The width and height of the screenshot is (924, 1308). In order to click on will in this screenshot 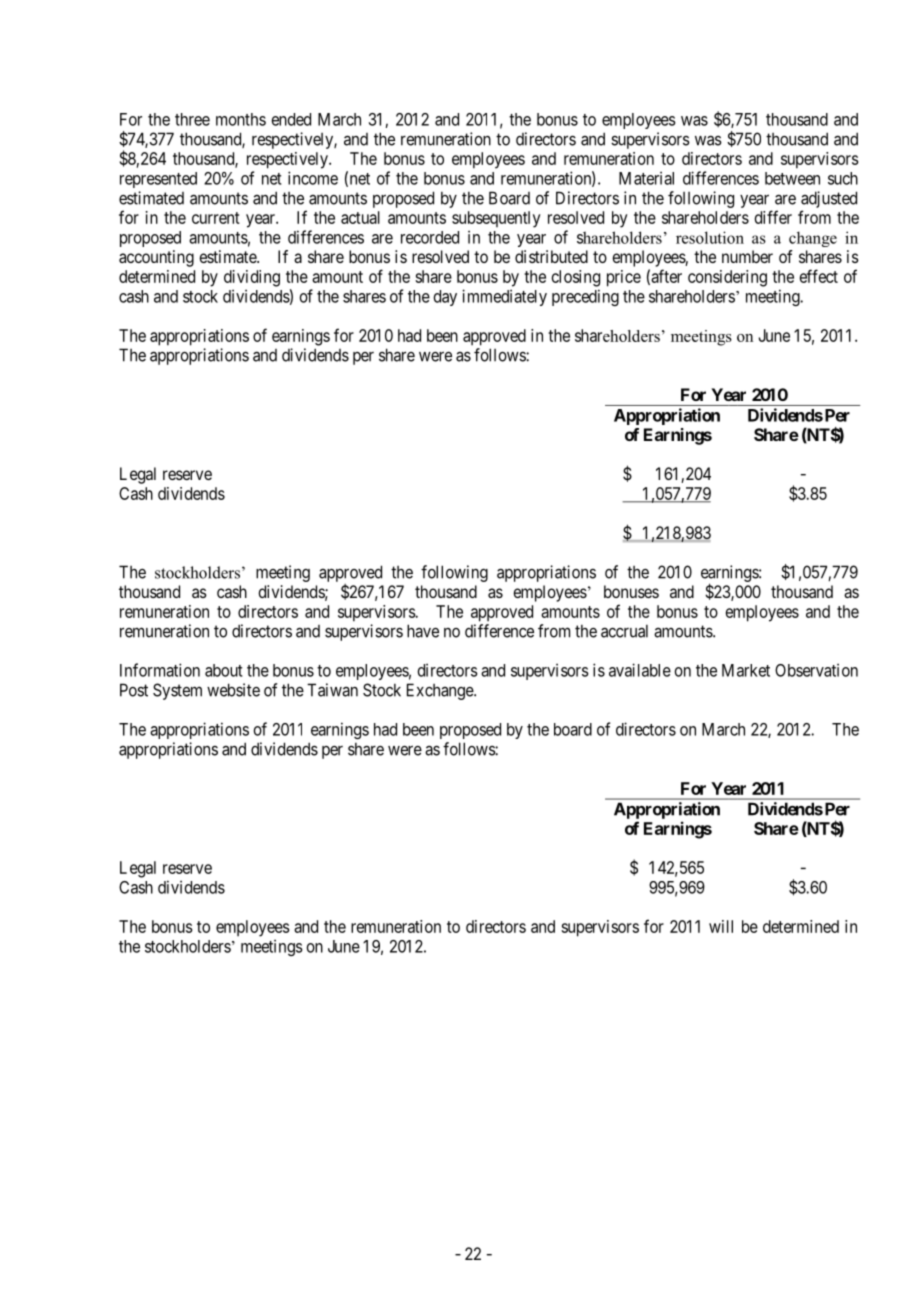, I will do `click(721, 926)`.
